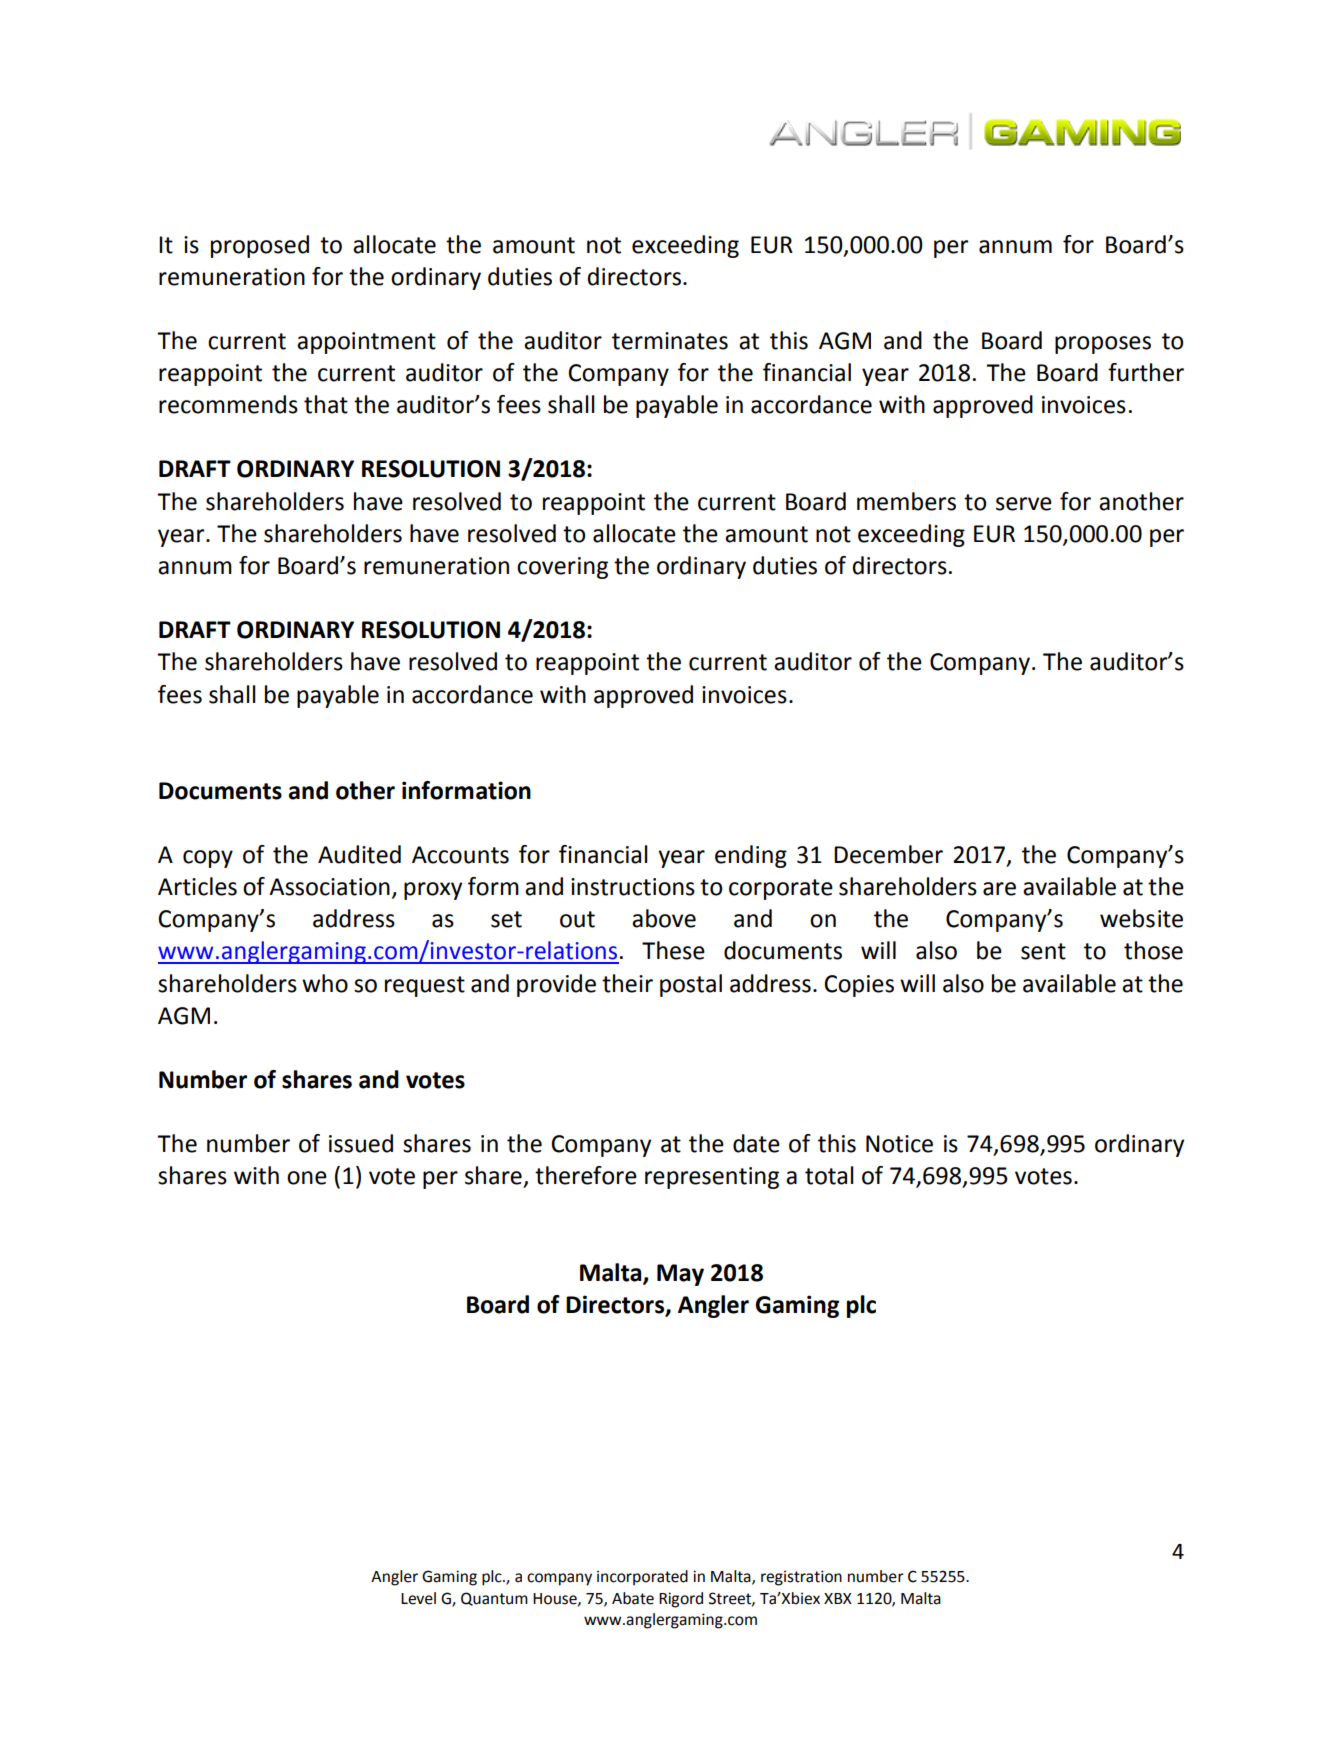 Image resolution: width=1342 pixels, height=1737 pixels. What do you see at coordinates (756, 1143) in the screenshot?
I see `date` at bounding box center [756, 1143].
